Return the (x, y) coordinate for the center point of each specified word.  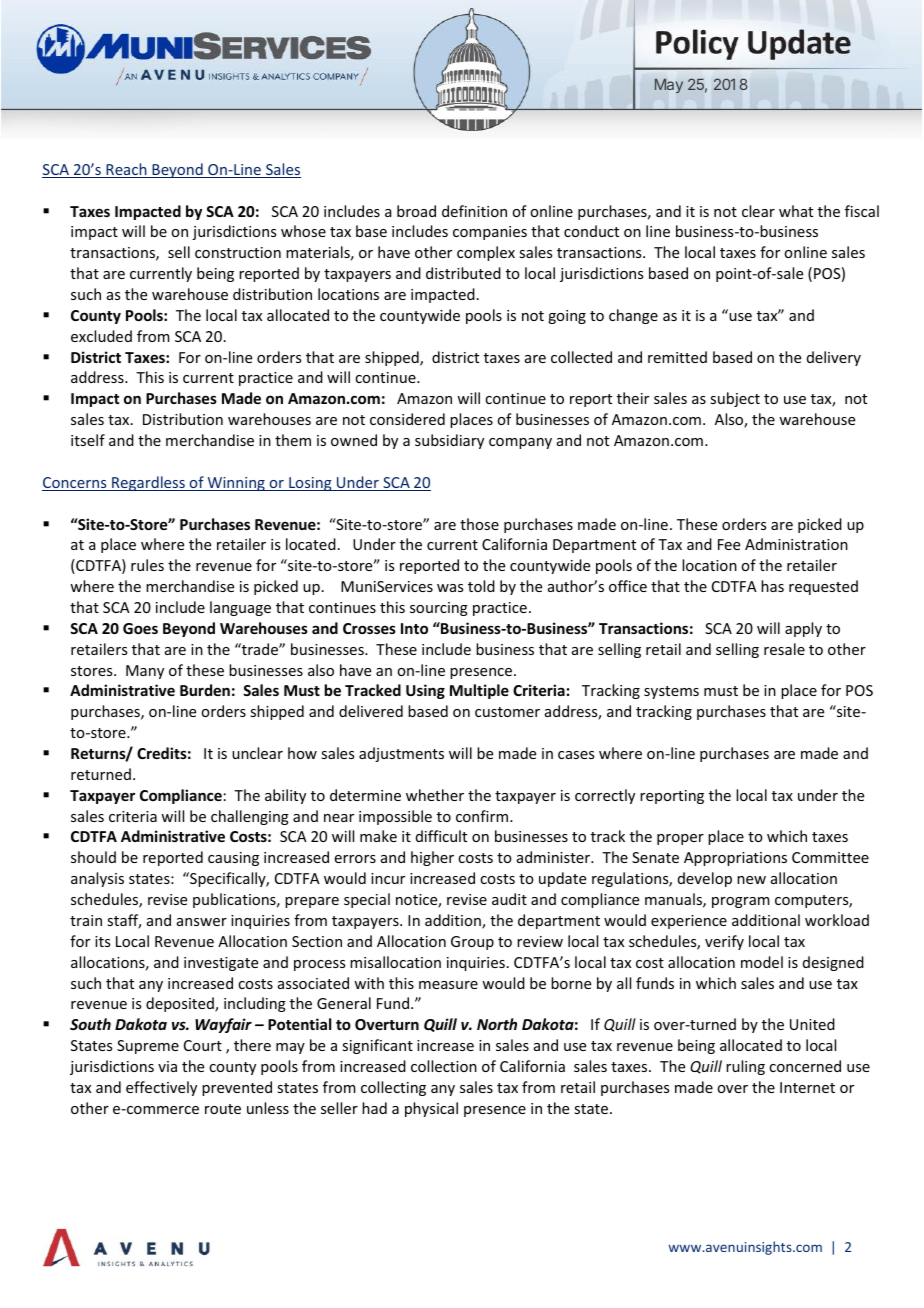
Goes (140, 628)
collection (444, 1066)
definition (474, 211)
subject (735, 399)
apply (803, 629)
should (93, 857)
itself (88, 440)
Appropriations (735, 859)
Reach (126, 170)
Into (414, 628)
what (796, 211)
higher (432, 858)
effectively (161, 1088)
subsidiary (449, 441)
